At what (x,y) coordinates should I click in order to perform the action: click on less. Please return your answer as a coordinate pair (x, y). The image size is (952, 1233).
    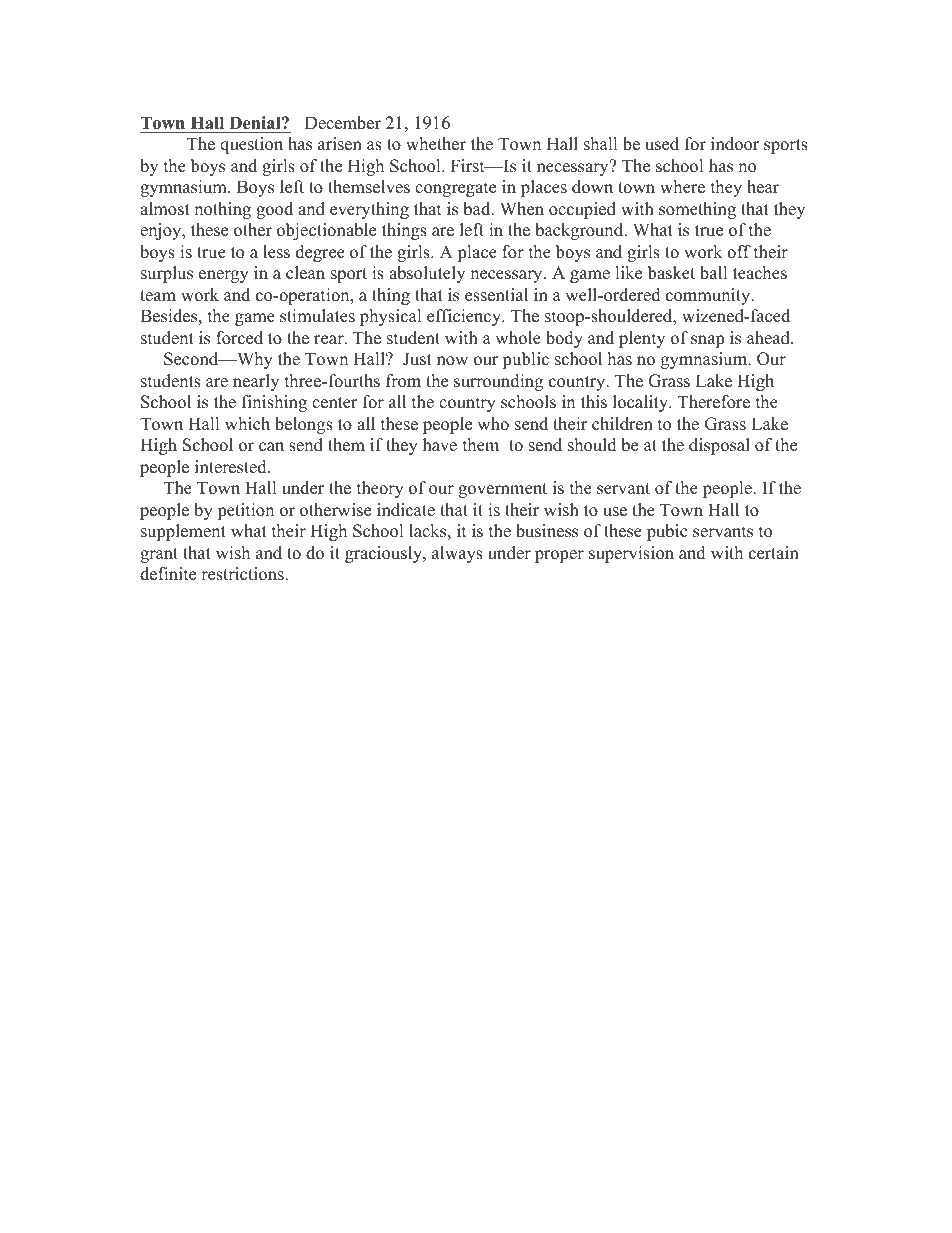
    Looking at the image, I should click on (276, 252).
